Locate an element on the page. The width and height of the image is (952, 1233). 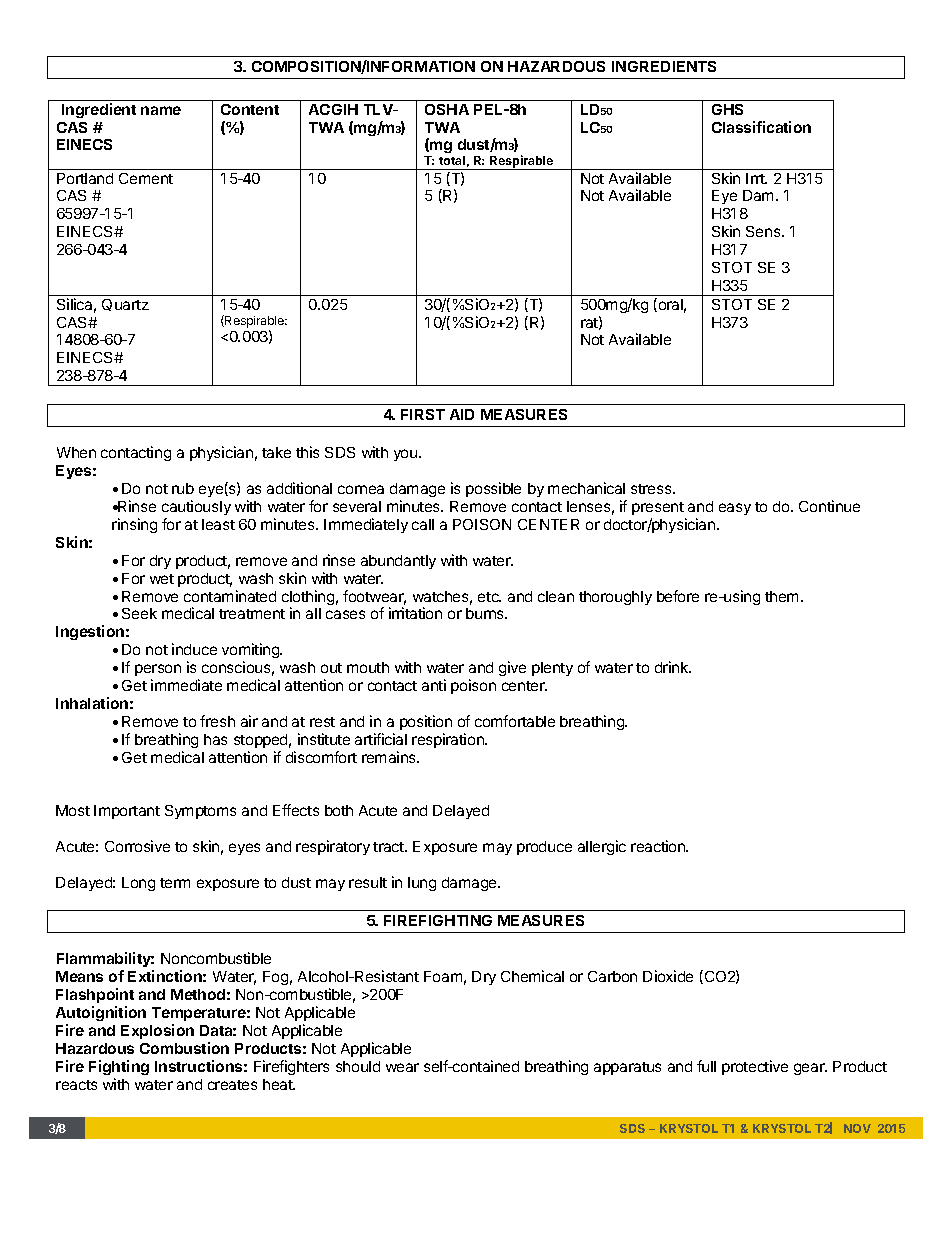
OSHA is located at coordinates (447, 109).
